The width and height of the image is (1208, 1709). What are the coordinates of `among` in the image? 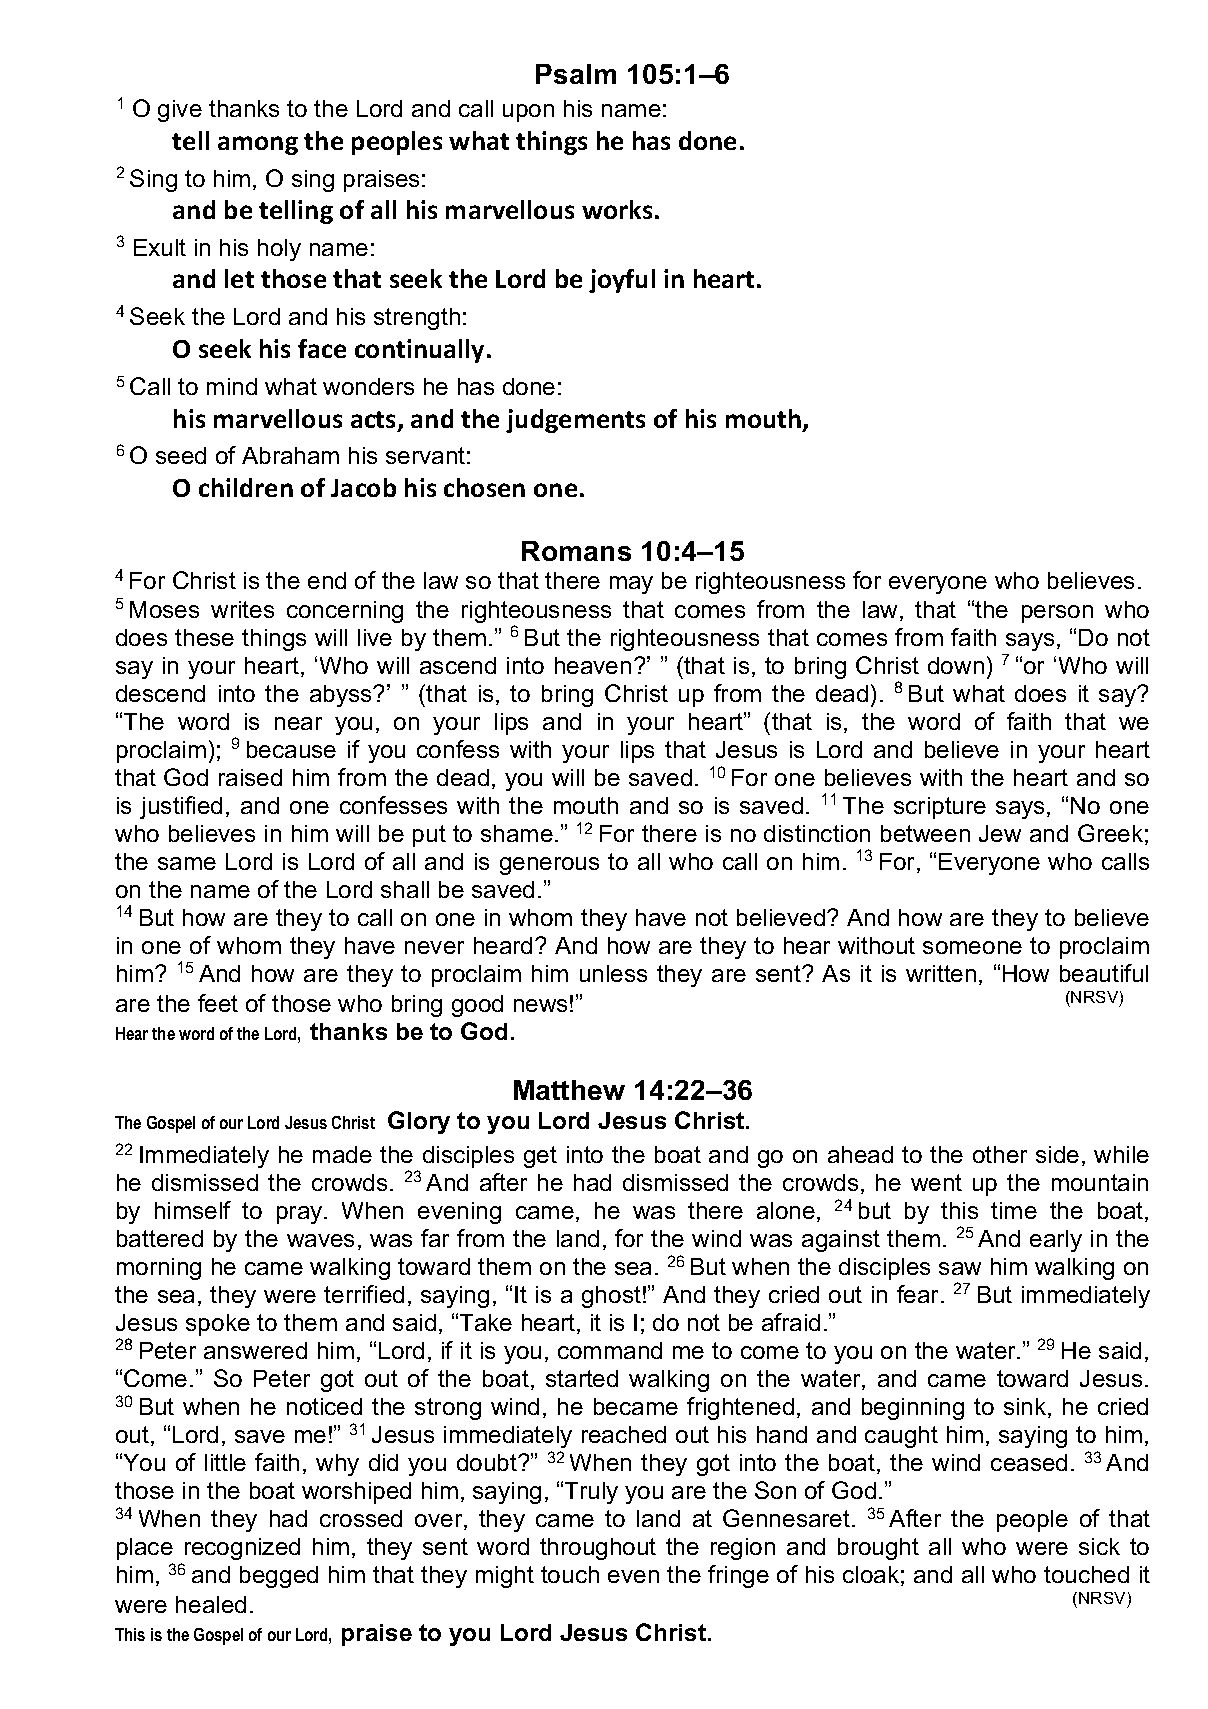 It's located at (258, 145).
